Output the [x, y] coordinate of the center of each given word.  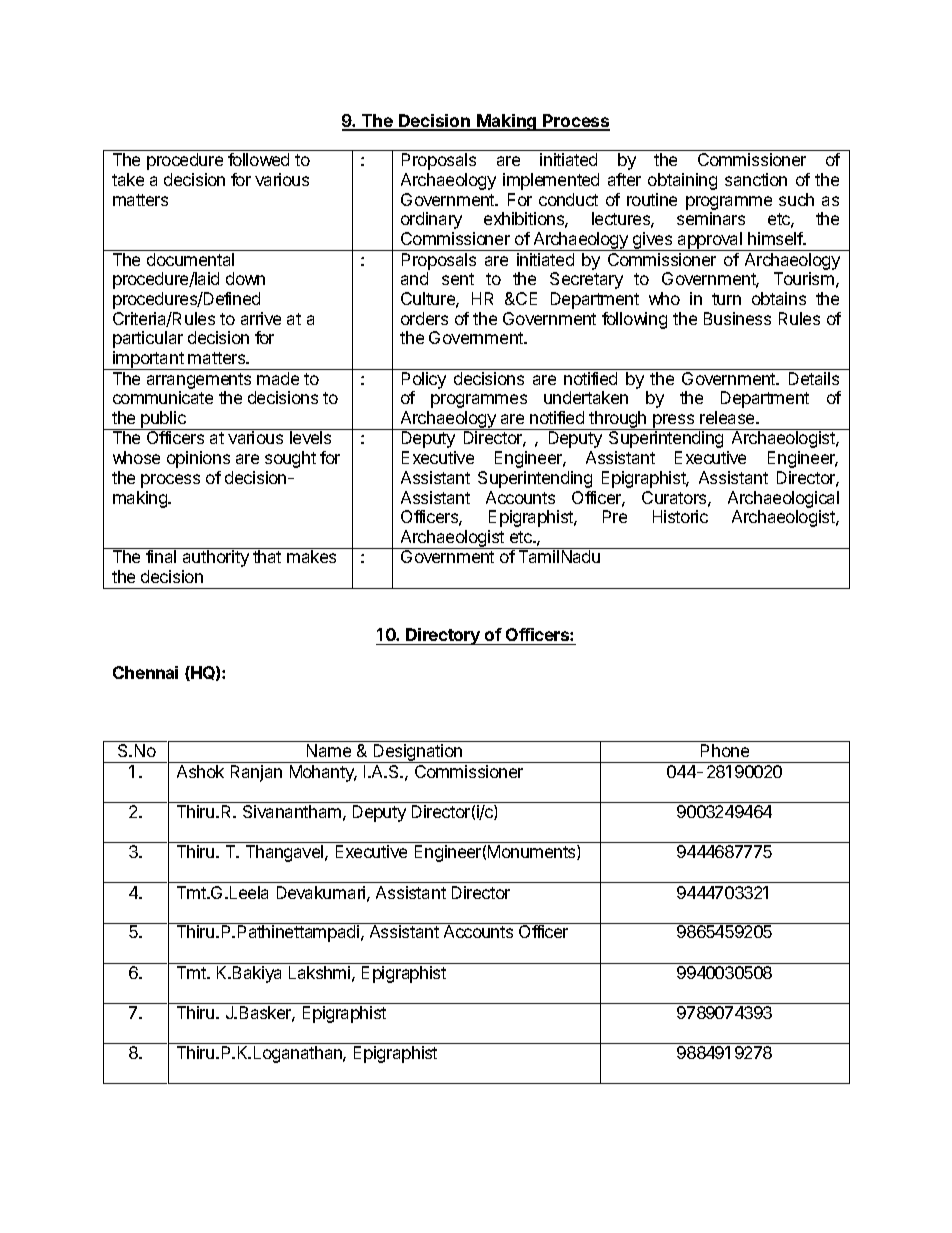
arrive [261, 318]
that [267, 556]
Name [329, 750]
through [618, 420]
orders [424, 318]
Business [737, 318]
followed [258, 159]
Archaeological [783, 499]
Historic [680, 516]
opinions [198, 459]
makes [311, 556]
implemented [551, 181]
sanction [756, 179]
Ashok [200, 771]
